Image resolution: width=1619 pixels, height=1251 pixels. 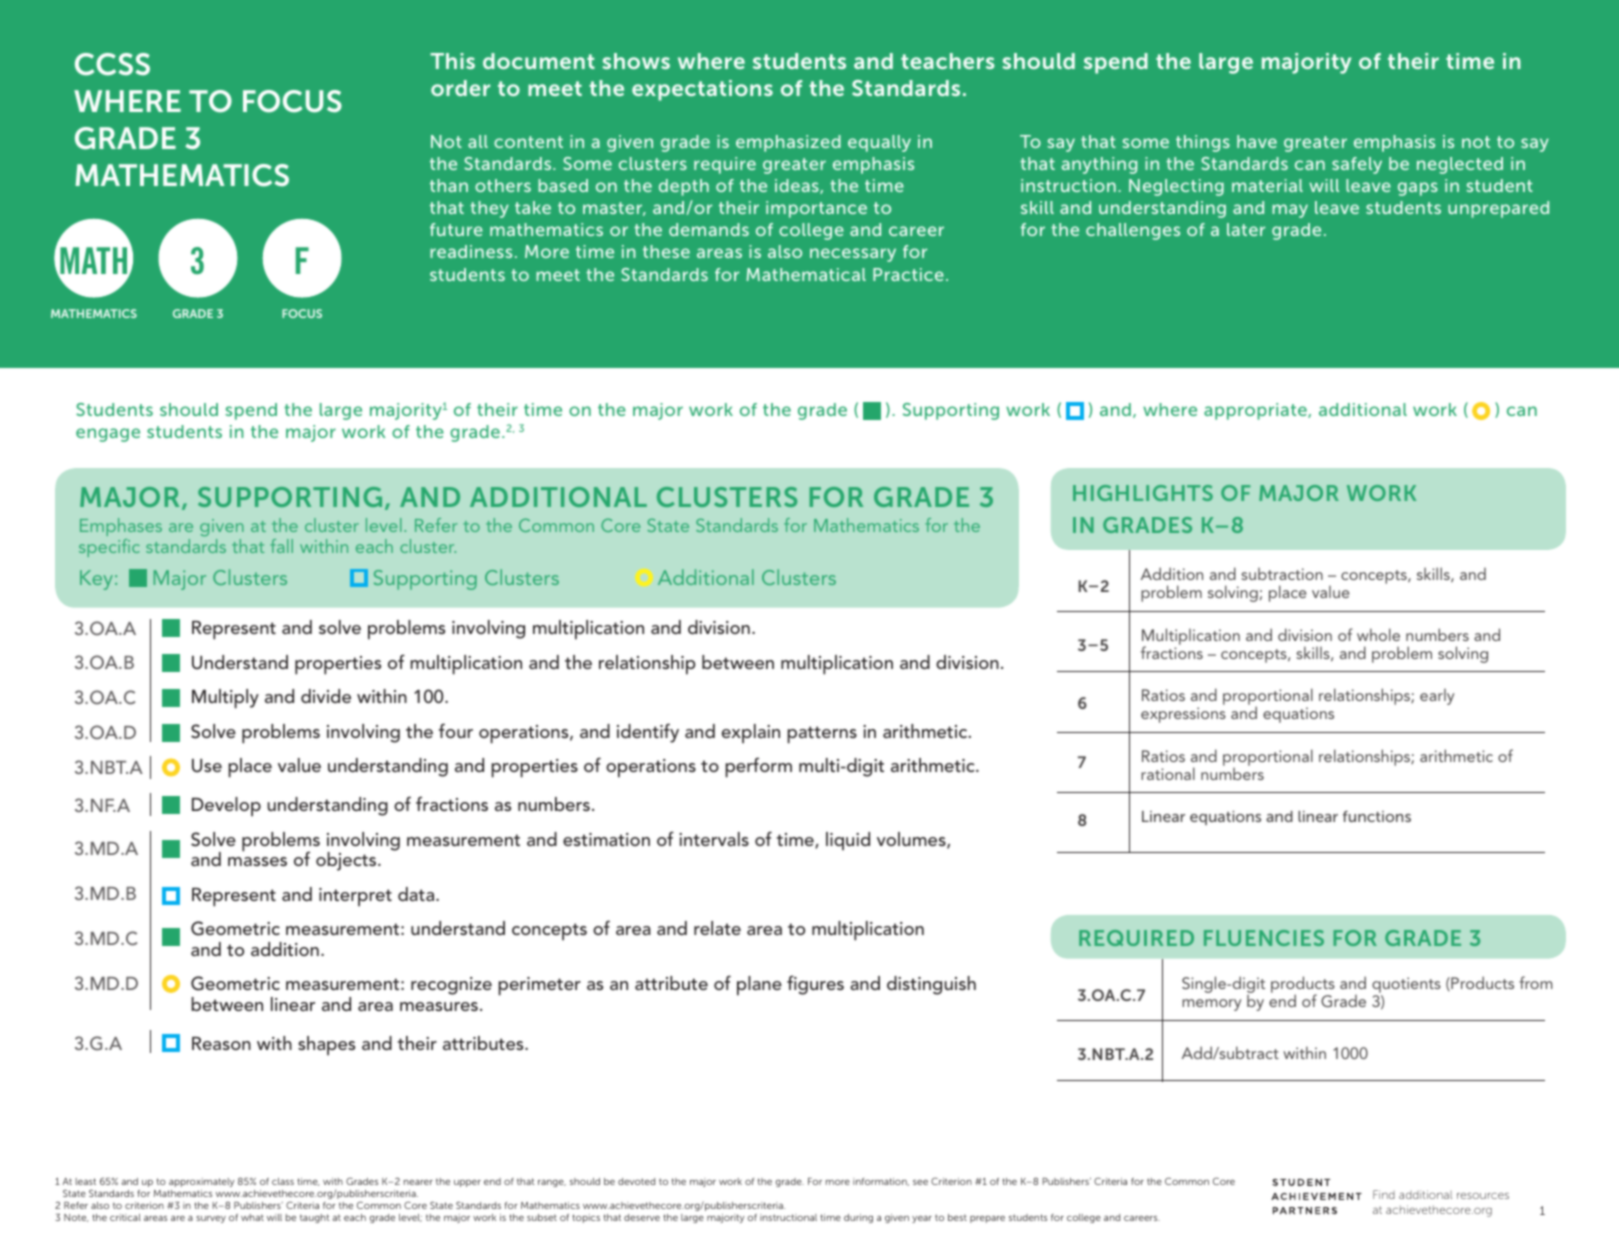 What do you see at coordinates (1377, 816) in the screenshot?
I see `functions` at bounding box center [1377, 816].
